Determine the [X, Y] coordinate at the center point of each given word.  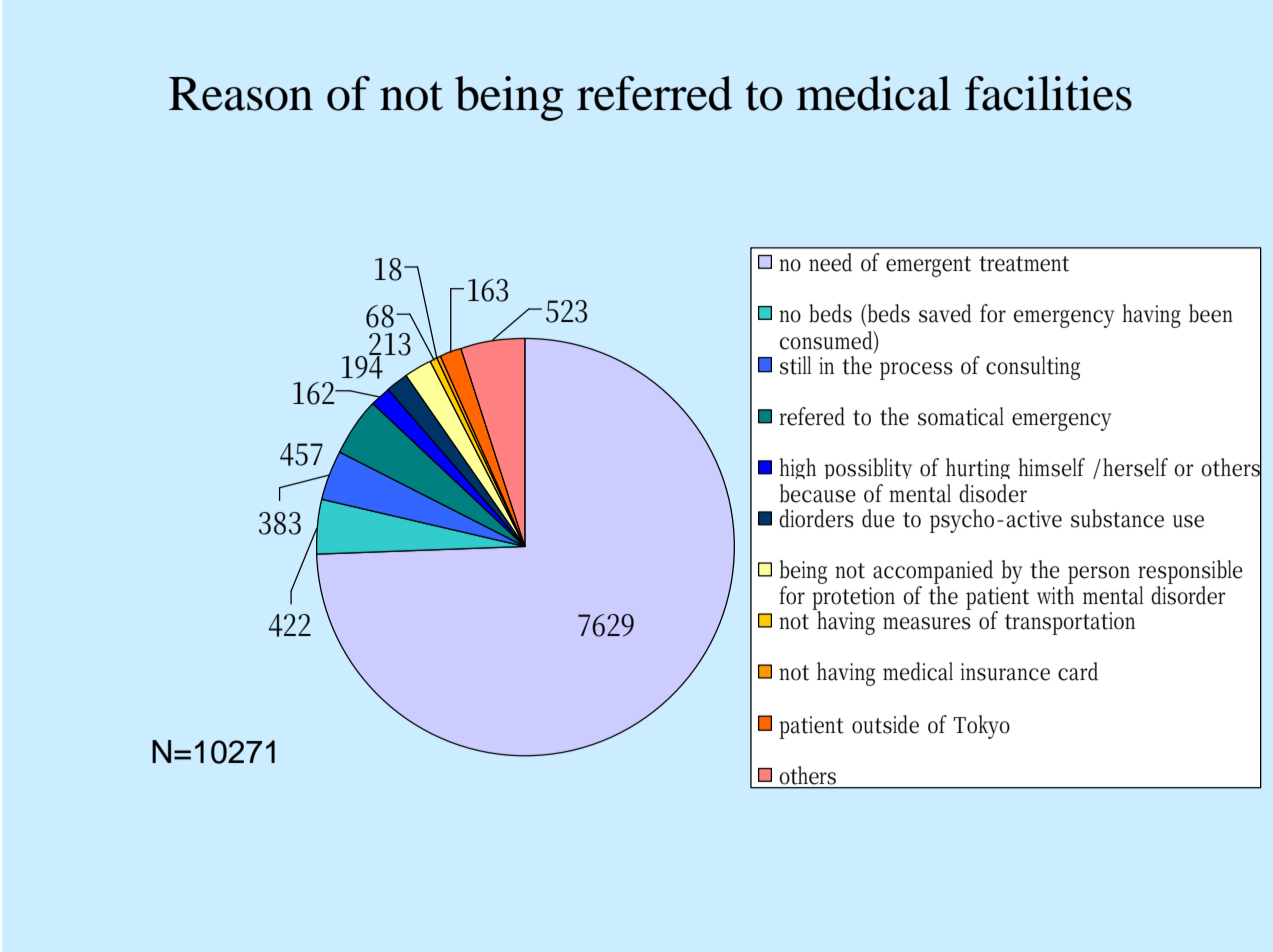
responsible [1190, 573]
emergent [928, 266]
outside [885, 724]
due [878, 518]
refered [812, 416]
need [830, 262]
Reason [241, 94]
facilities [1048, 93]
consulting [1033, 368]
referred [655, 93]
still [795, 365]
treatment [1024, 264]
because [818, 493]
